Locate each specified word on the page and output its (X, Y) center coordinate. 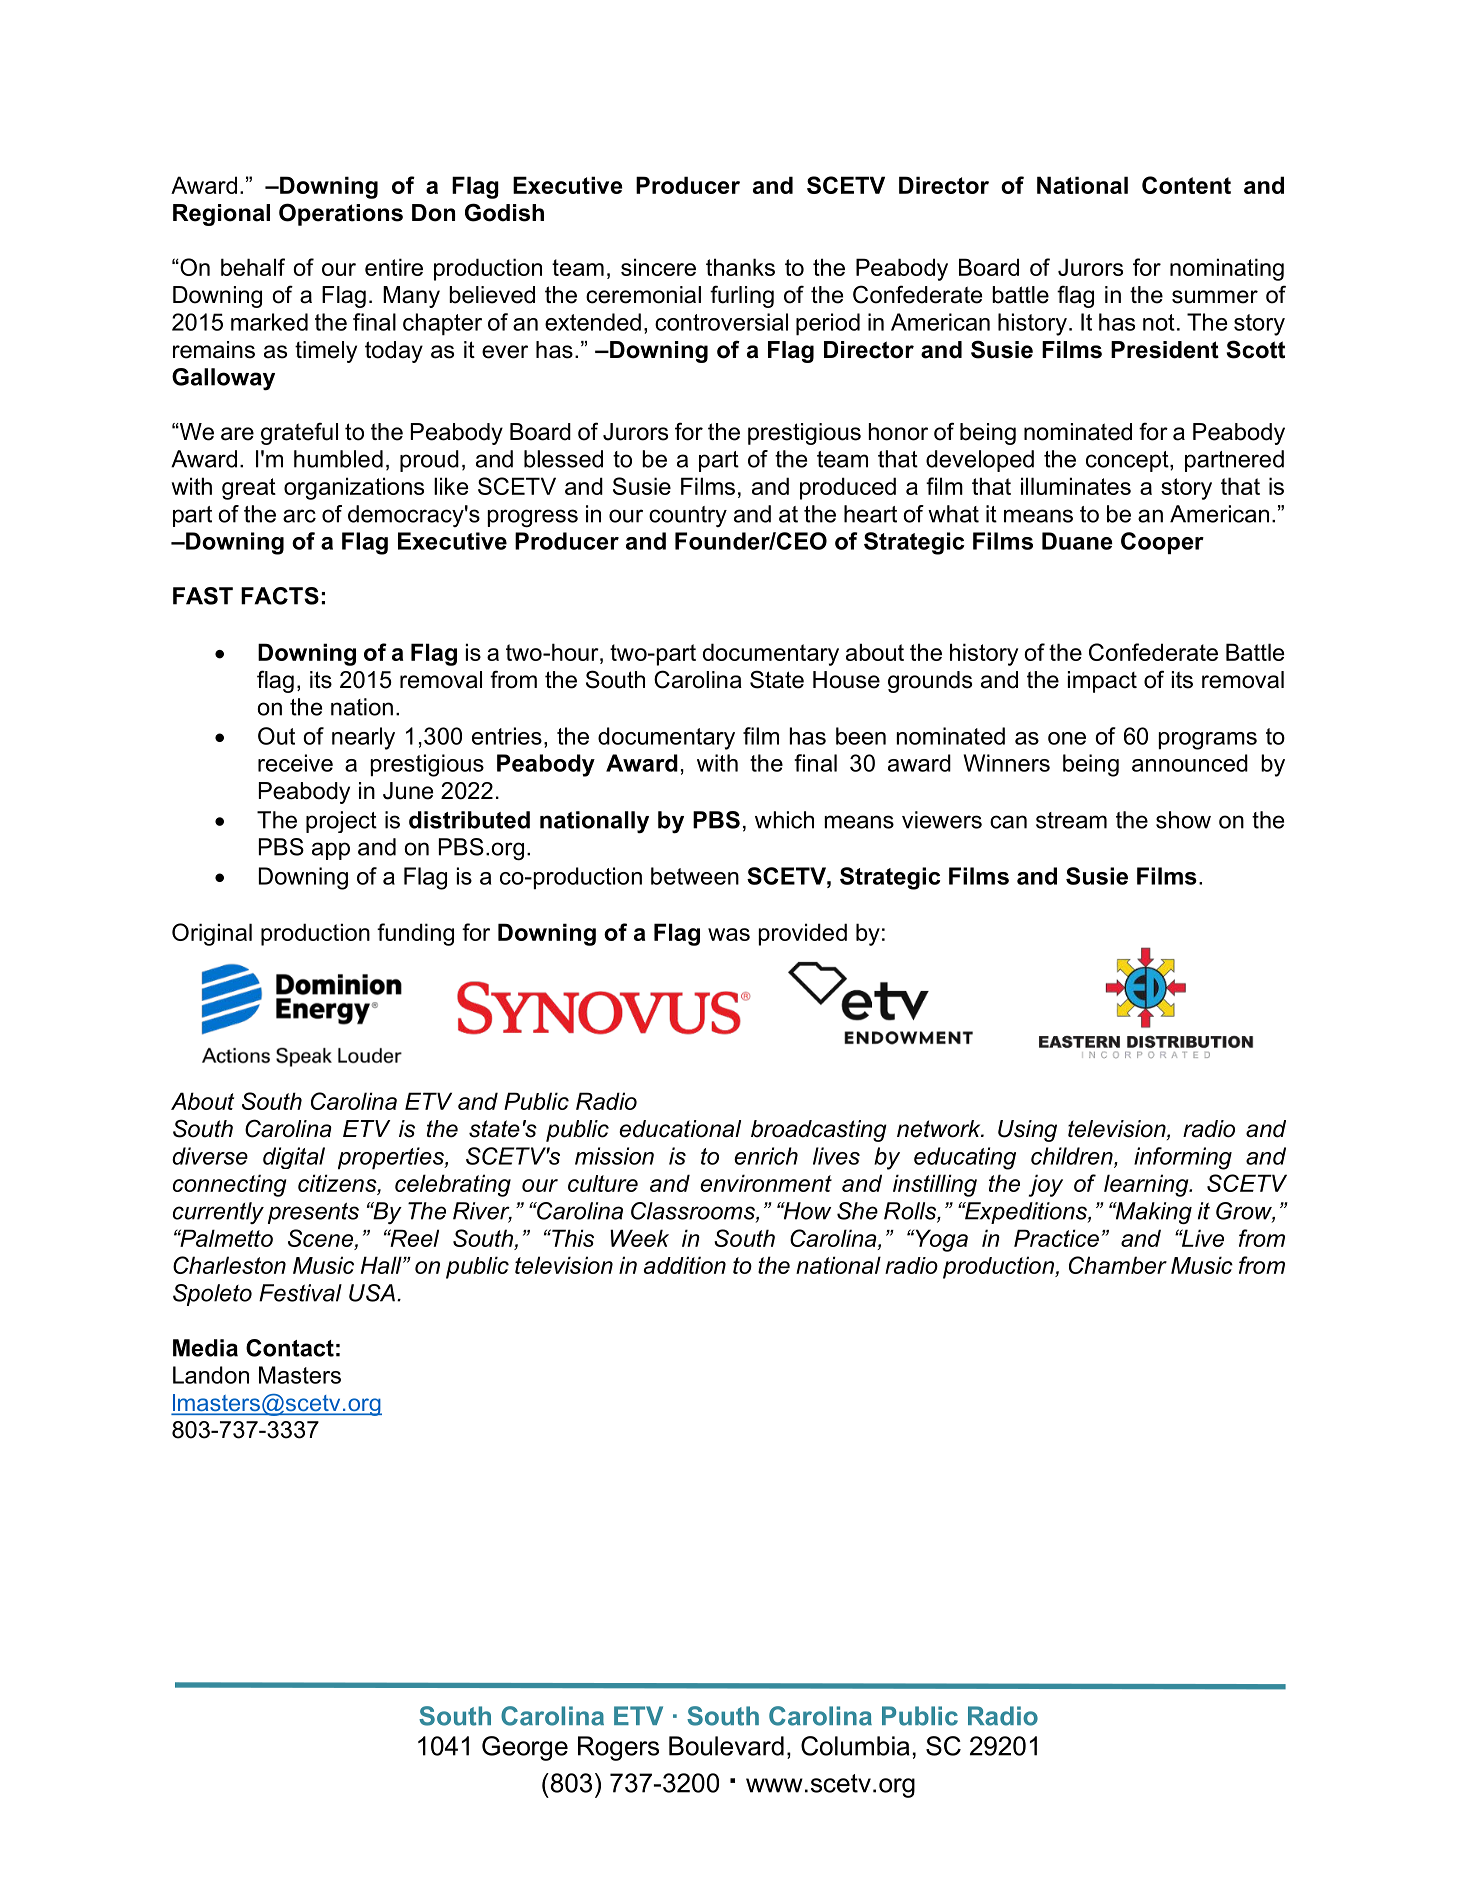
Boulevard (726, 1746)
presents (313, 1213)
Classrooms (694, 1212)
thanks (740, 267)
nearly (363, 738)
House (846, 680)
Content (1186, 185)
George (525, 1748)
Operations (341, 214)
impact (1102, 682)
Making (1152, 1213)
